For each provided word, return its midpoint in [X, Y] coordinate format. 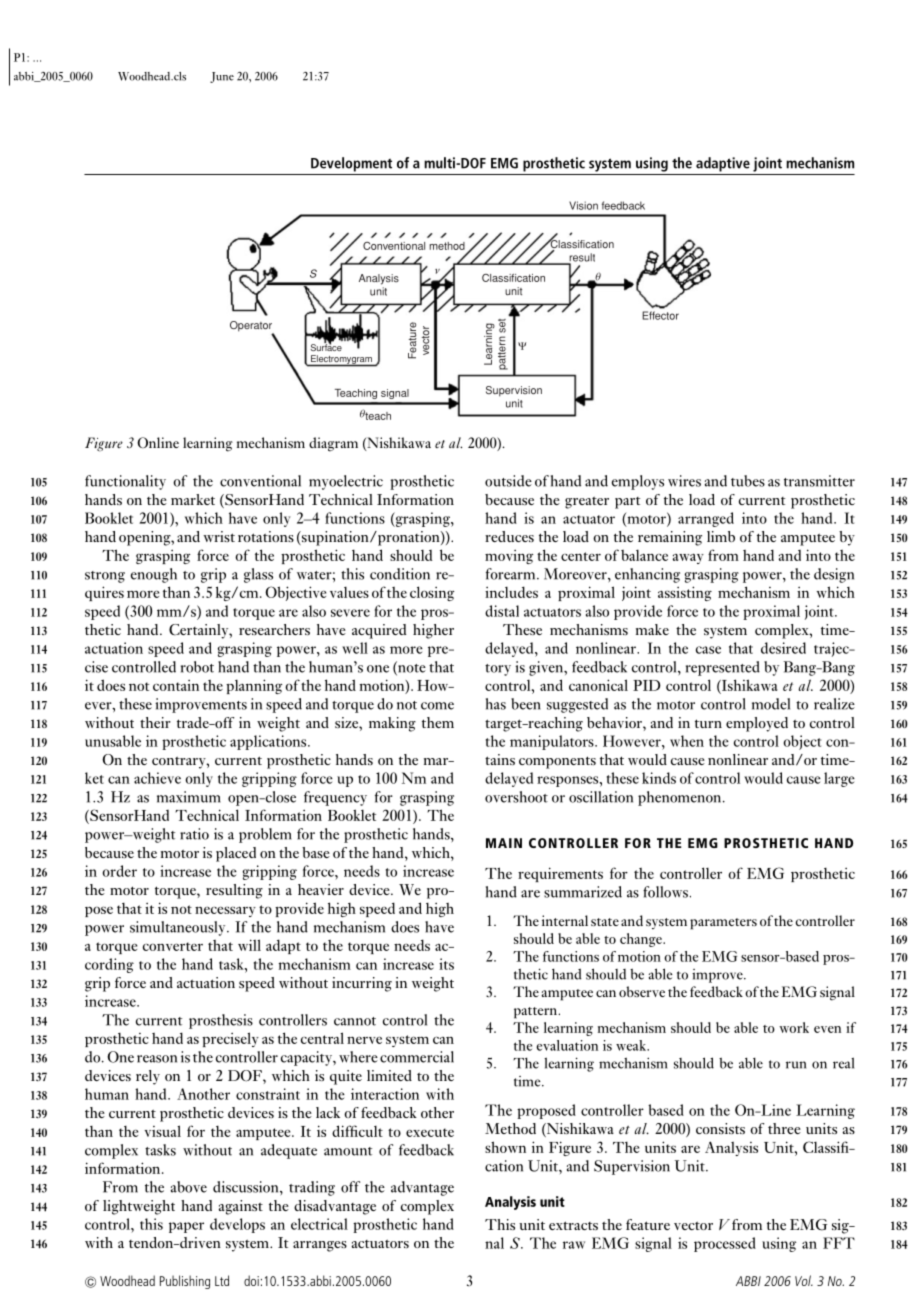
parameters [723, 924]
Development [351, 164]
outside [508, 481]
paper [186, 1227]
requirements [560, 874]
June [222, 77]
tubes [748, 481]
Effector [660, 315]
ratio [194, 834]
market [193, 499]
